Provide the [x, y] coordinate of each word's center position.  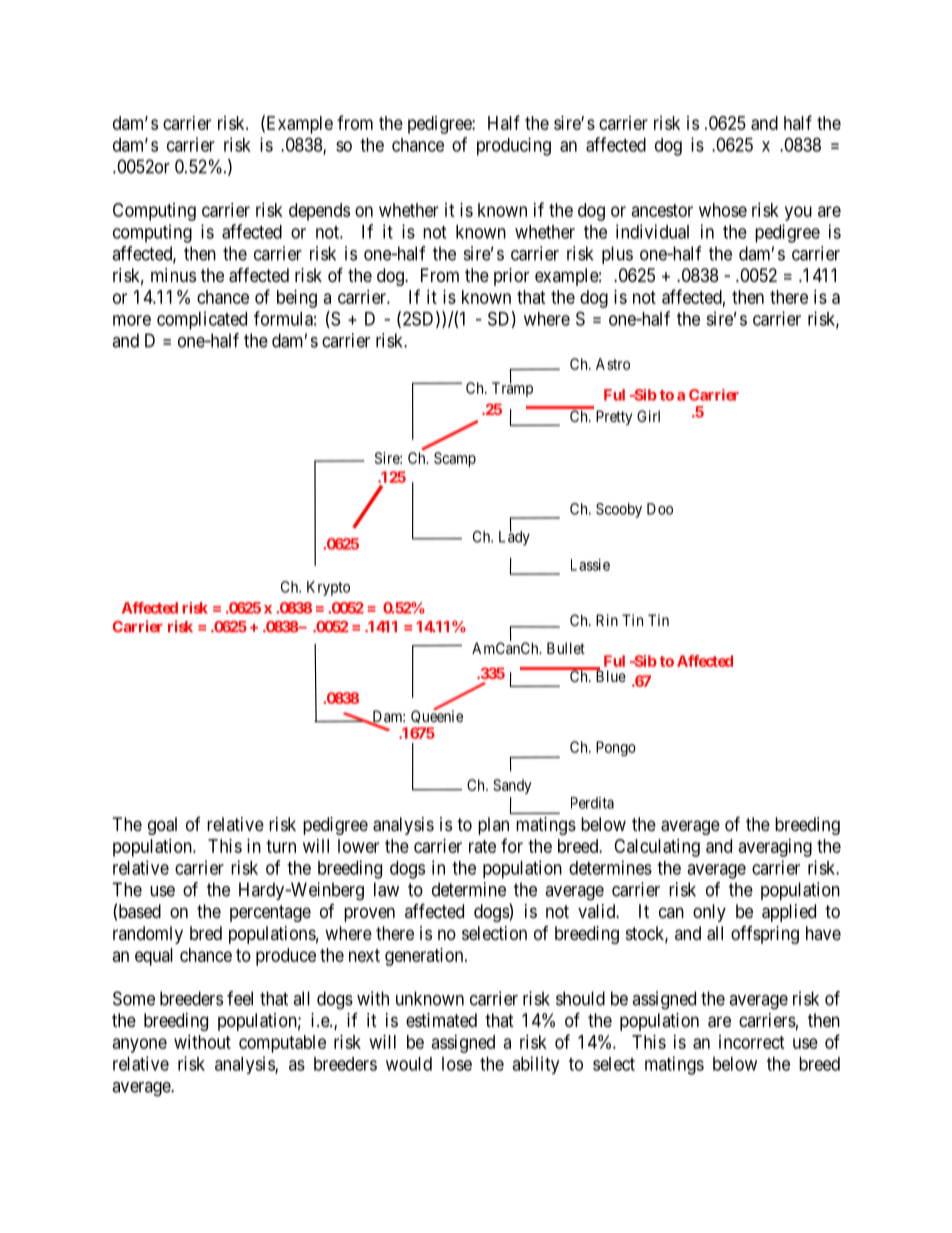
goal [162, 826]
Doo [660, 509]
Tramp [512, 389]
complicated [202, 320]
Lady [514, 537]
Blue [609, 675]
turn [281, 846]
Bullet [566, 648]
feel [240, 998]
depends [319, 212]
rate [482, 846]
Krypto [328, 588]
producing [514, 146]
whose [723, 210]
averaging [775, 848]
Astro [613, 364]
